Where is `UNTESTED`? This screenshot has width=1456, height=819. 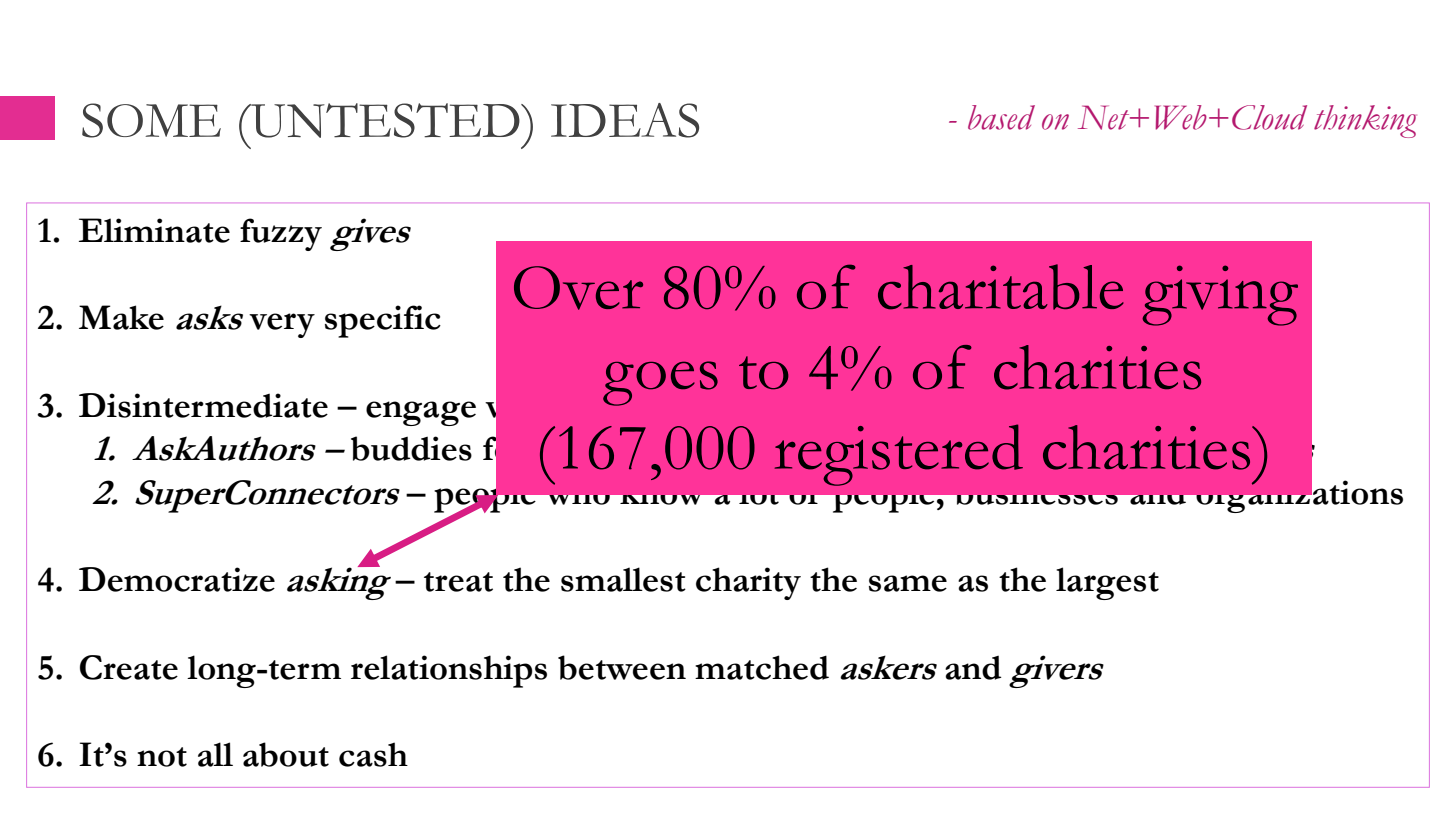 UNTESTED is located at coordinates (385, 120).
